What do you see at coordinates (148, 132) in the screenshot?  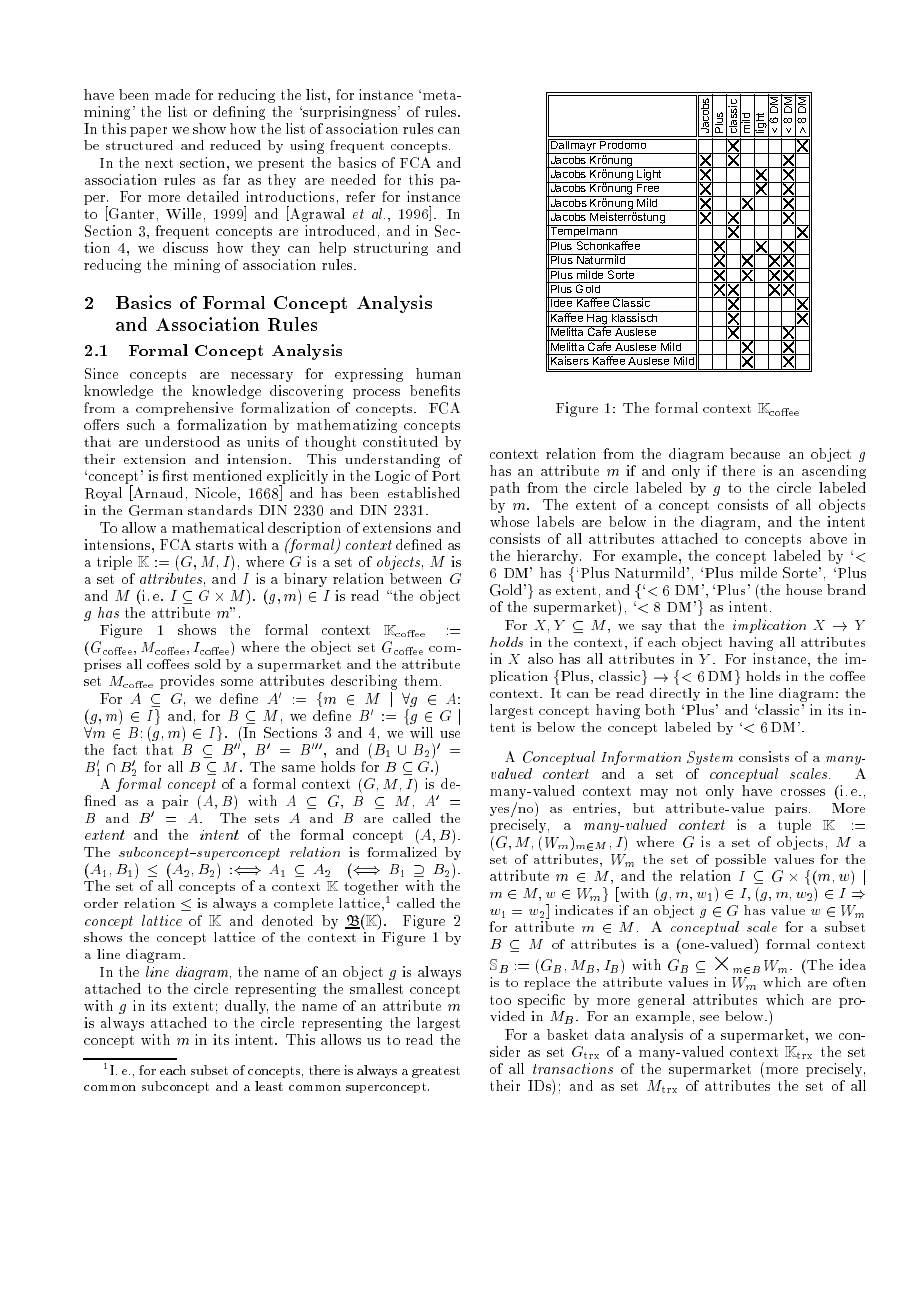 I see `paper` at bounding box center [148, 132].
